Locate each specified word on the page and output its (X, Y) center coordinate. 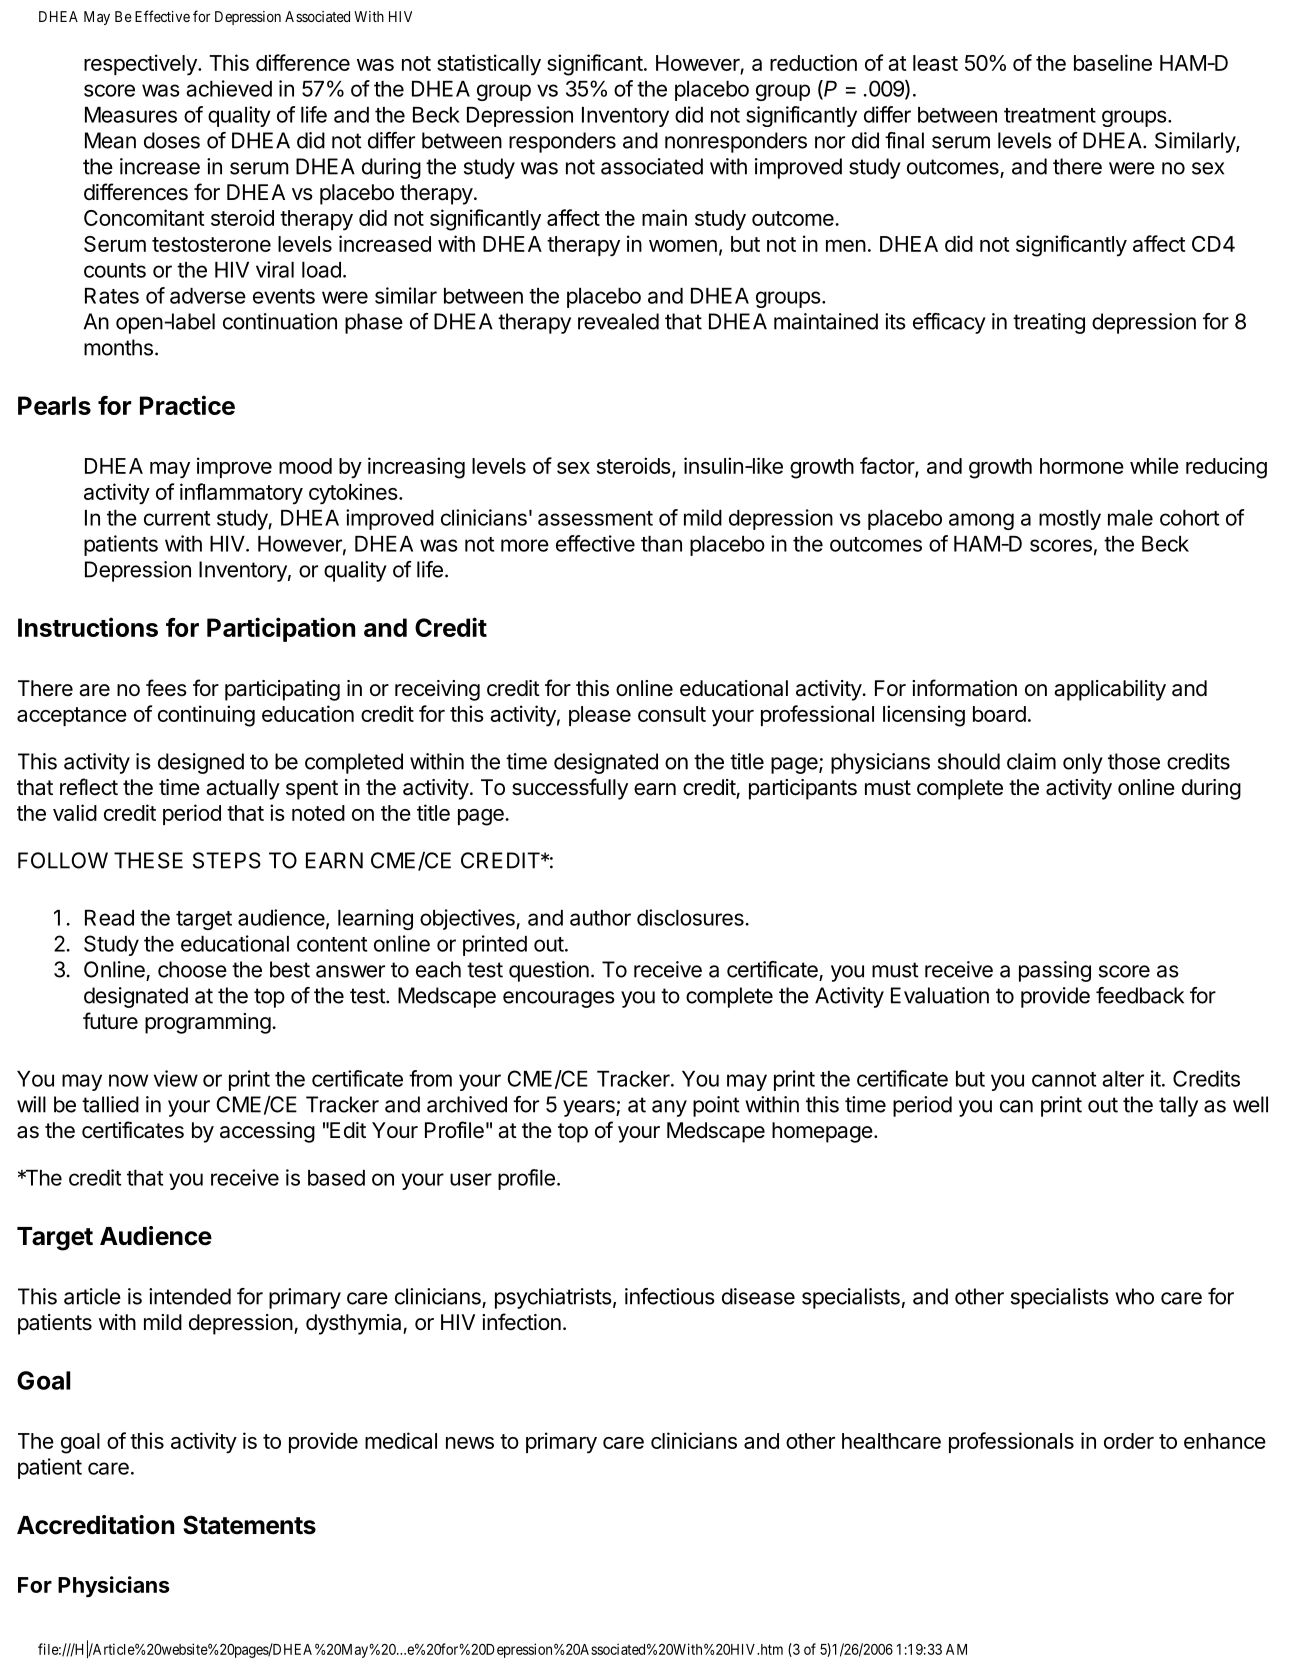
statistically (489, 65)
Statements (249, 1525)
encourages (559, 999)
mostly (1070, 520)
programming (208, 1023)
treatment (1050, 115)
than (661, 544)
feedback (1140, 995)
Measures (131, 115)
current (177, 518)
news (470, 1443)
